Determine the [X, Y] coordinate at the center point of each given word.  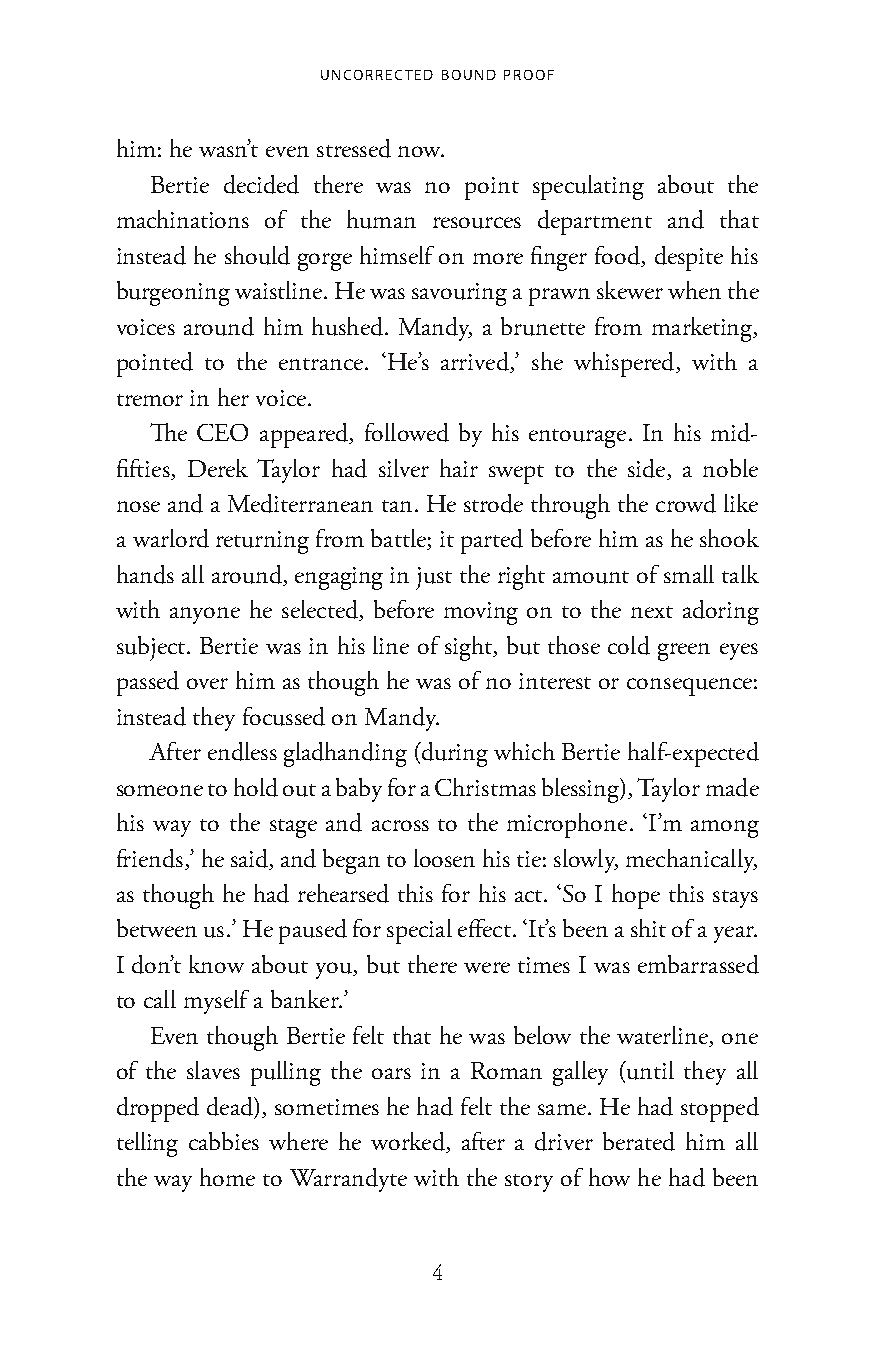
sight [470, 648]
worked [409, 1142]
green [684, 652]
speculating [588, 187]
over [207, 683]
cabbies [224, 1141]
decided [261, 184]
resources [477, 223]
